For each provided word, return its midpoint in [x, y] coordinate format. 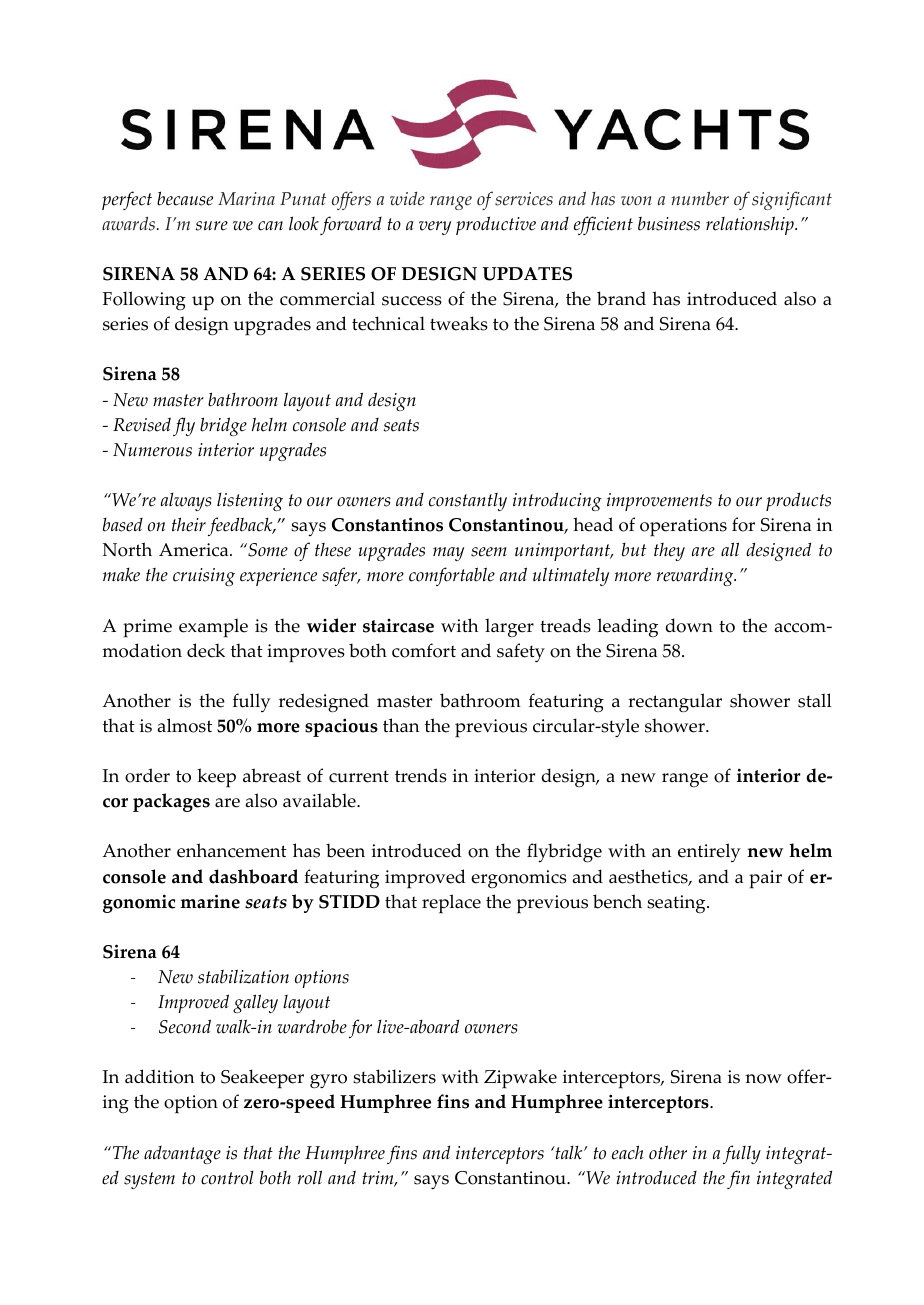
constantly [468, 502]
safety [521, 653]
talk [569, 1153]
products [798, 502]
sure [211, 226]
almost [184, 725]
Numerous [152, 450]
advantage [182, 1155]
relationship [751, 225]
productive [496, 225]
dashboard [253, 876]
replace [451, 904]
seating [677, 904]
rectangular [675, 702]
